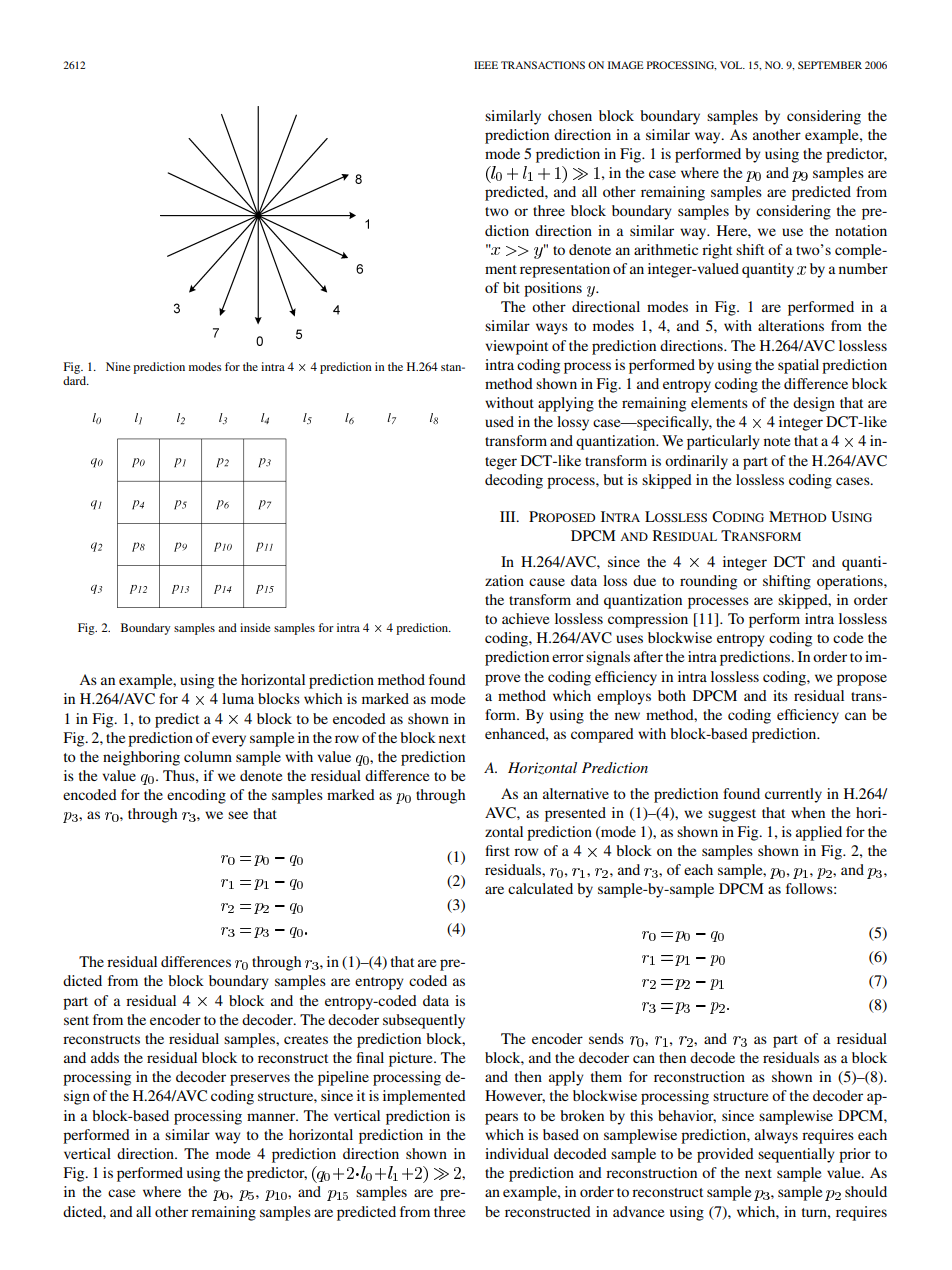 This document has width=952, height=1270. What do you see at coordinates (255, 627) in the document?
I see `inside` at bounding box center [255, 627].
